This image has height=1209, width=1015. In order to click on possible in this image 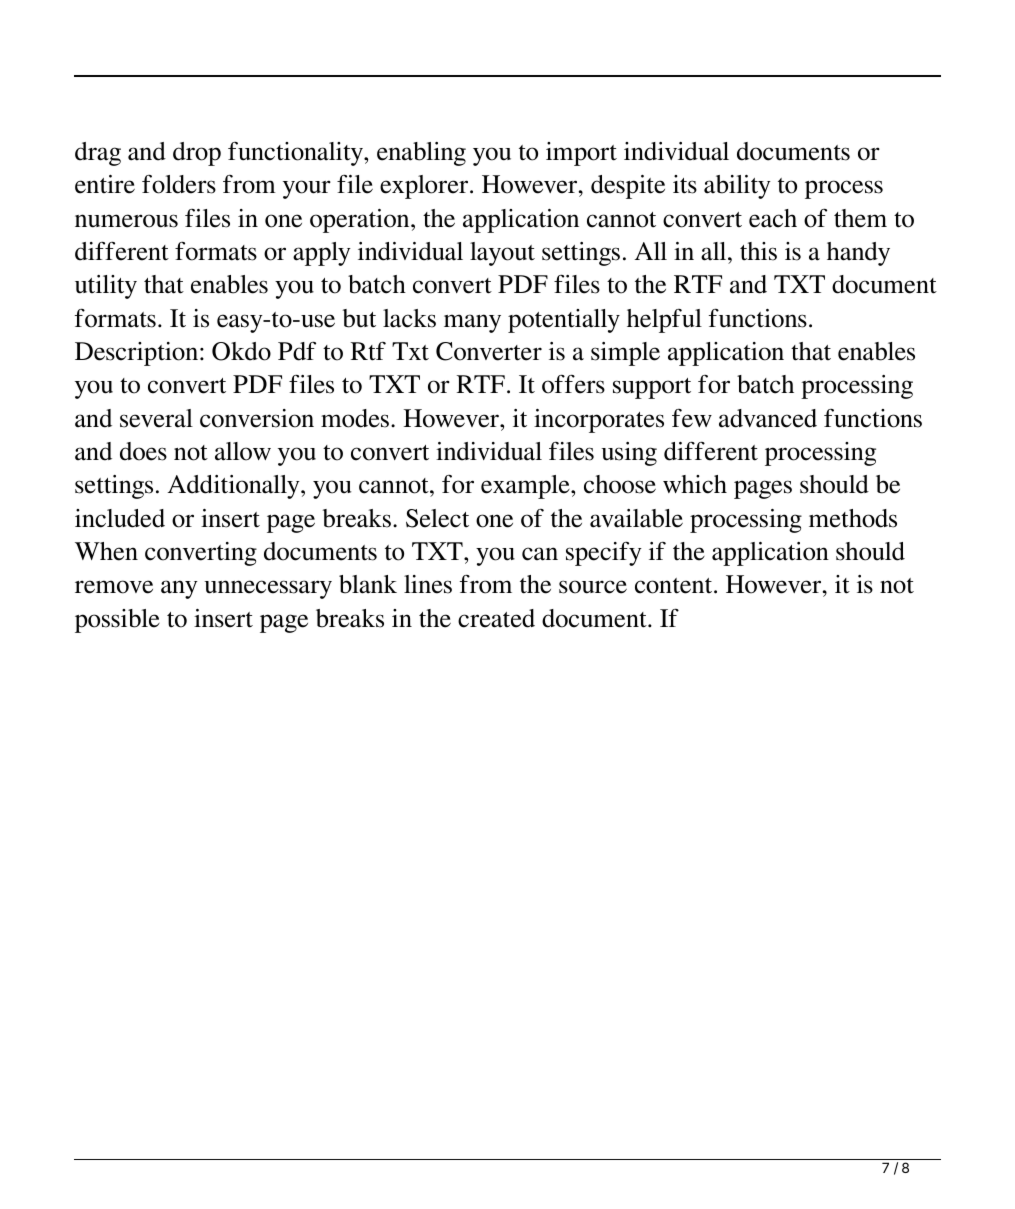, I will do `click(117, 621)`.
